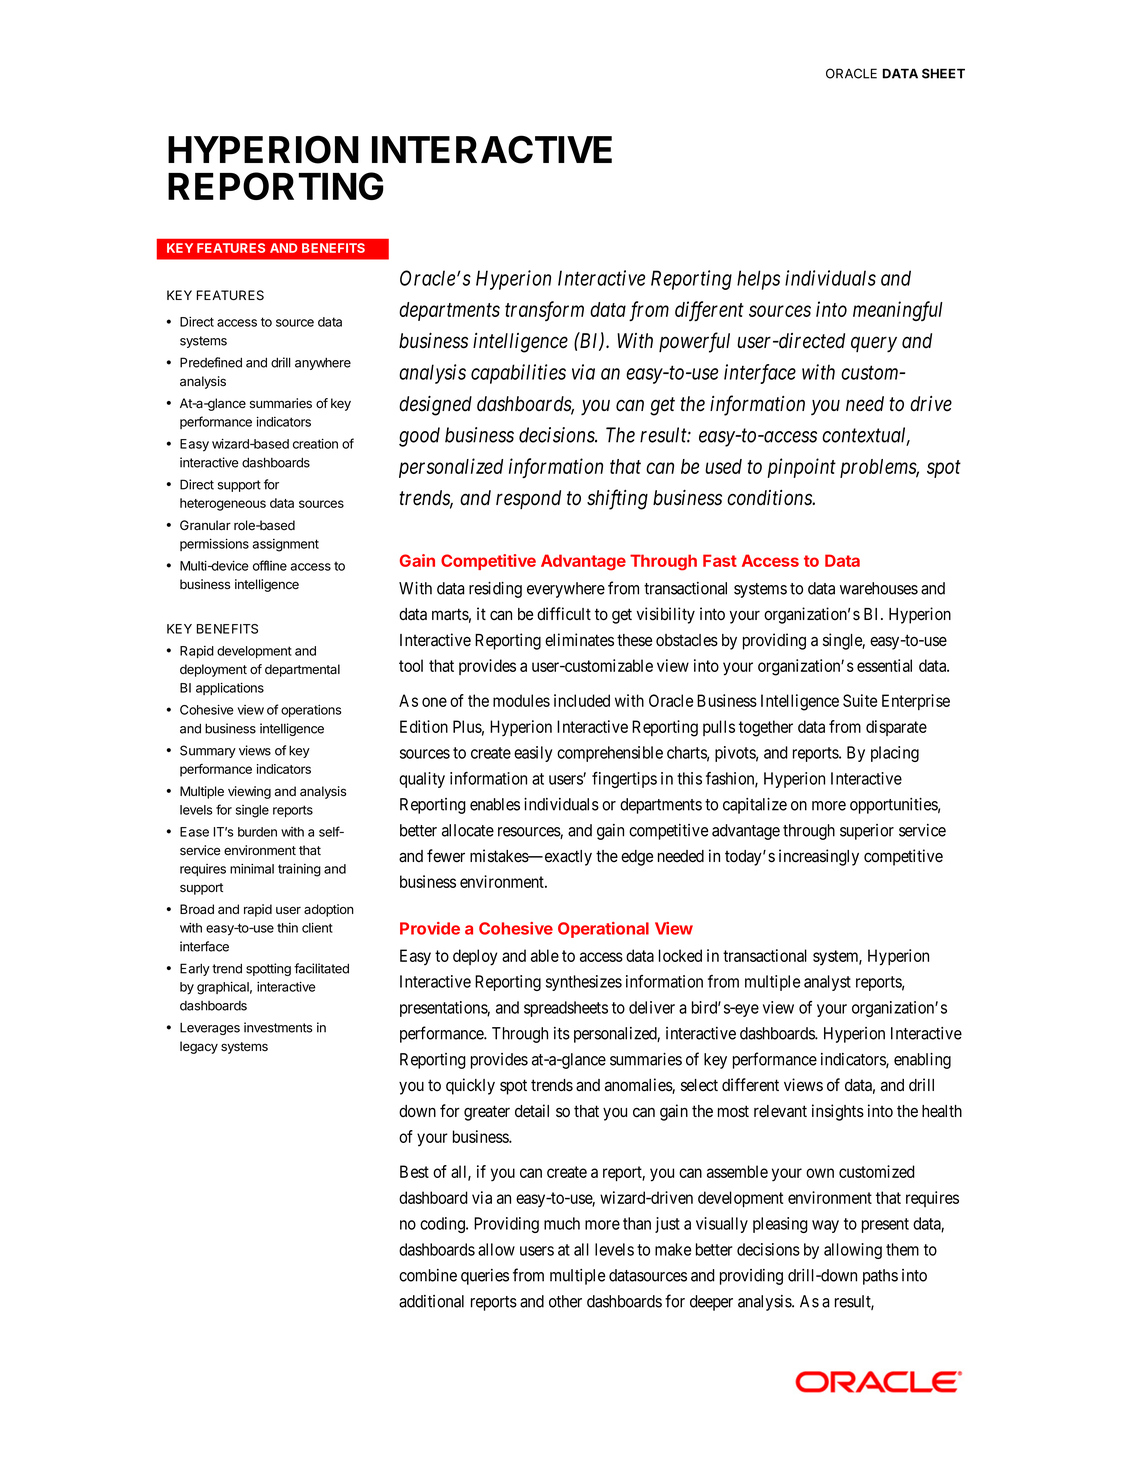 The image size is (1131, 1463). Describe the element at coordinates (428, 1275) in the image. I see `combine` at that location.
